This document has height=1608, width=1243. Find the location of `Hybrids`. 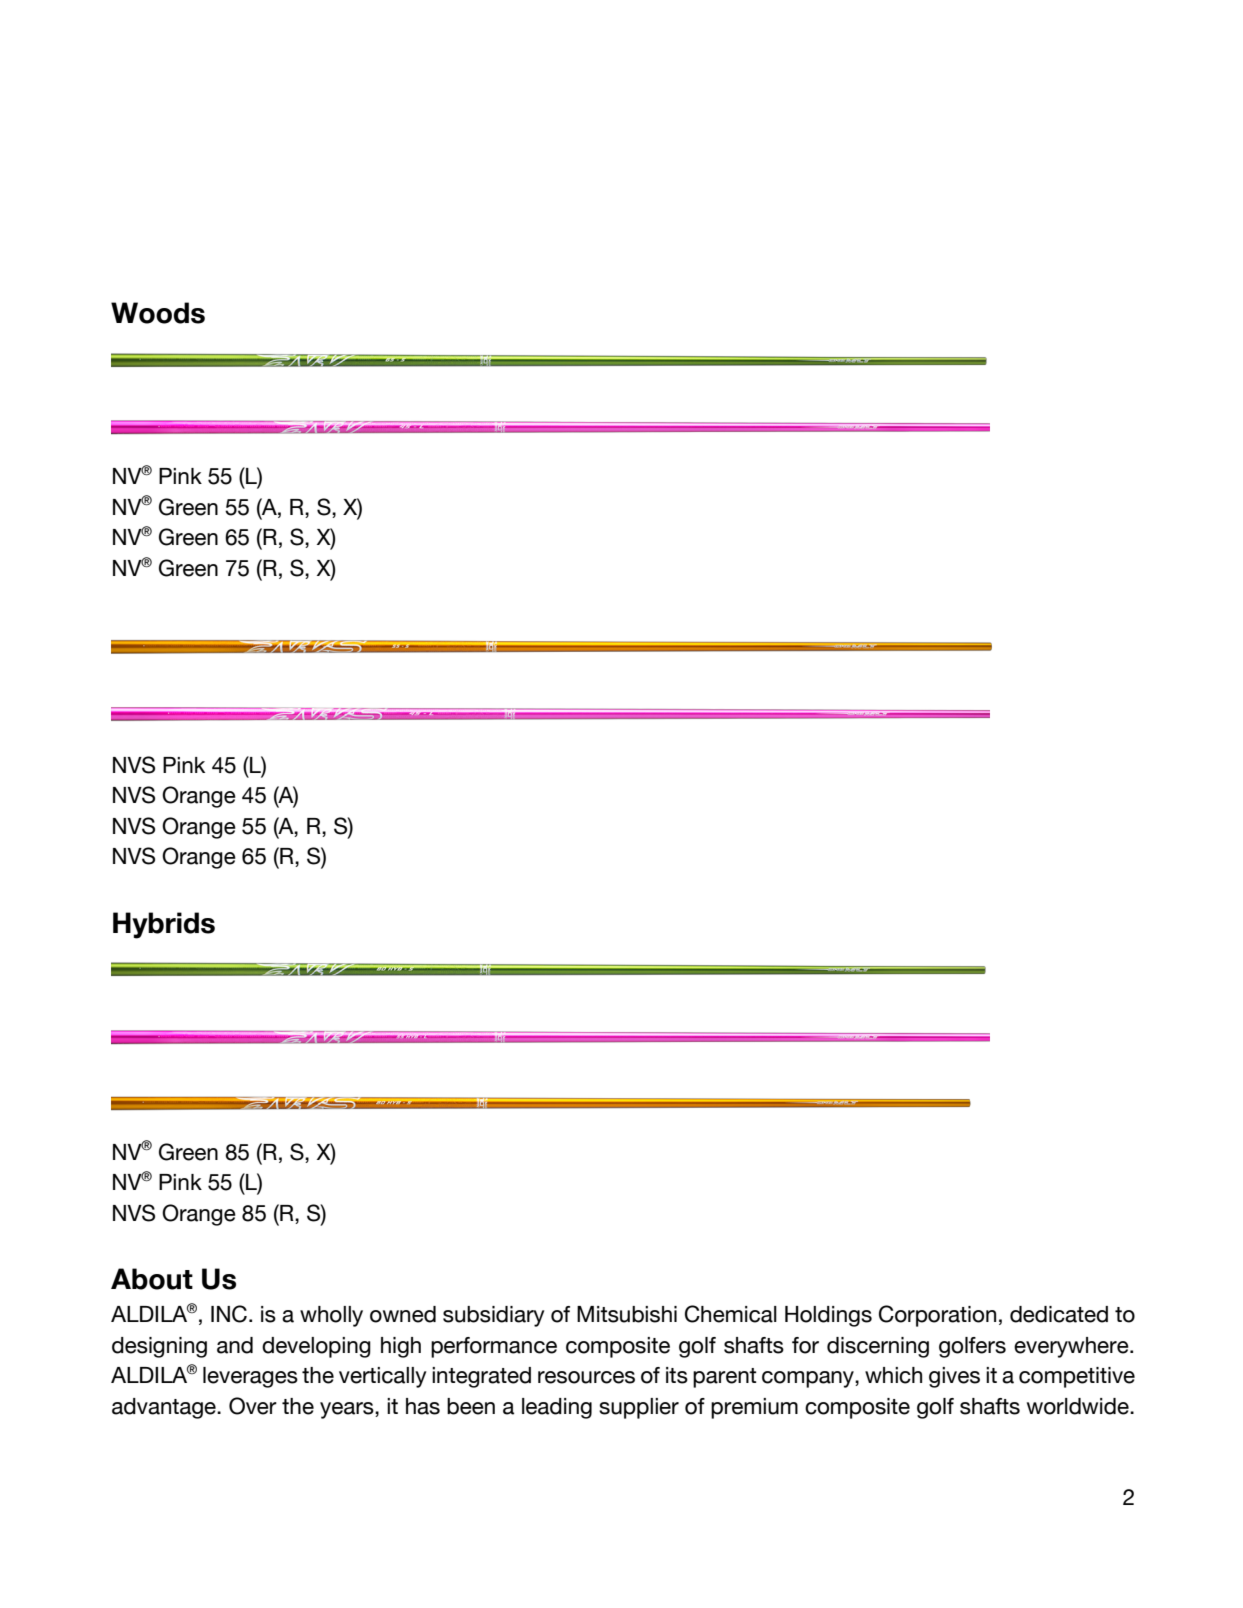

Hybrids is located at coordinates (164, 925).
